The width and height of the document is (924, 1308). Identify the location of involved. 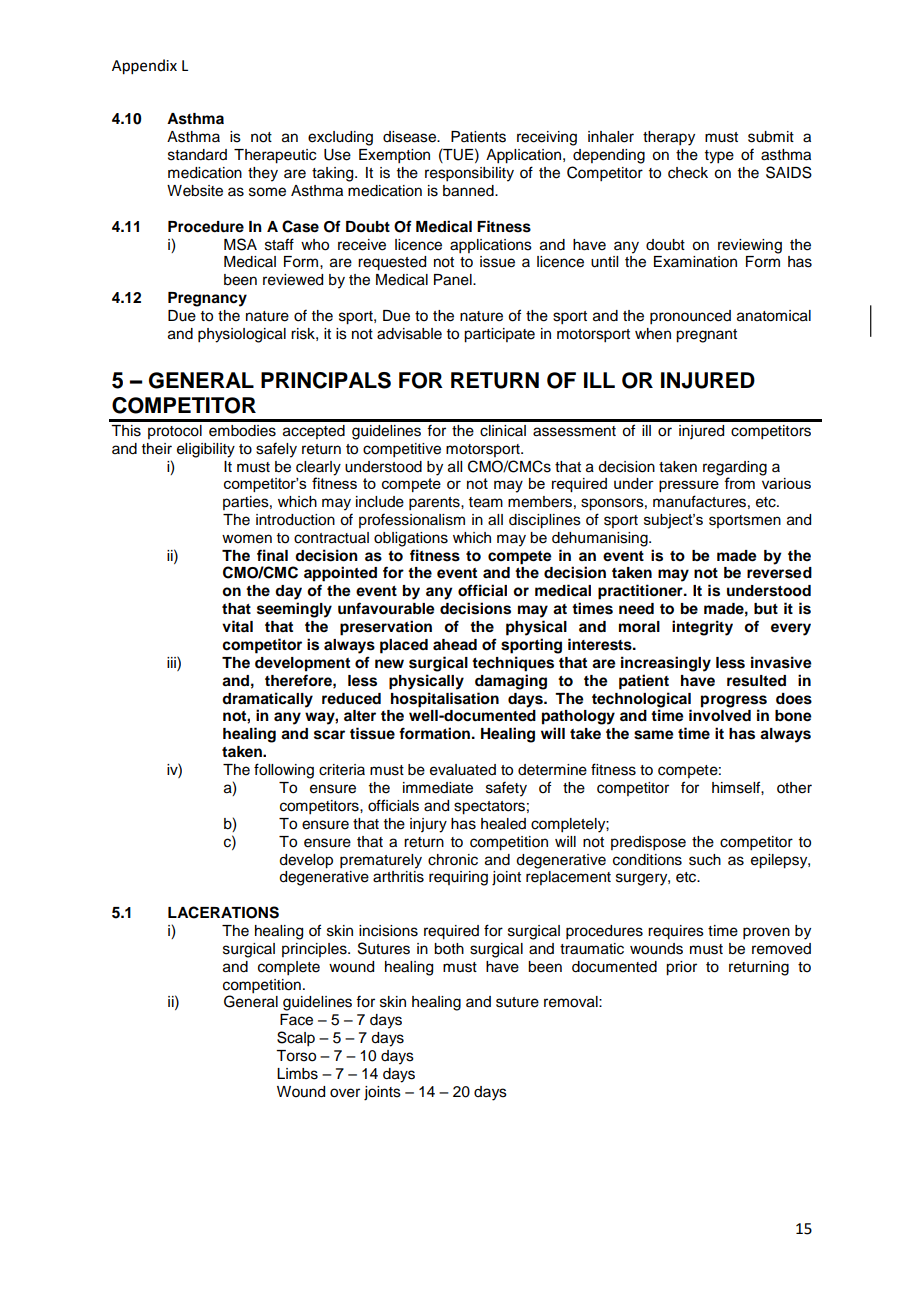
(720, 715).
